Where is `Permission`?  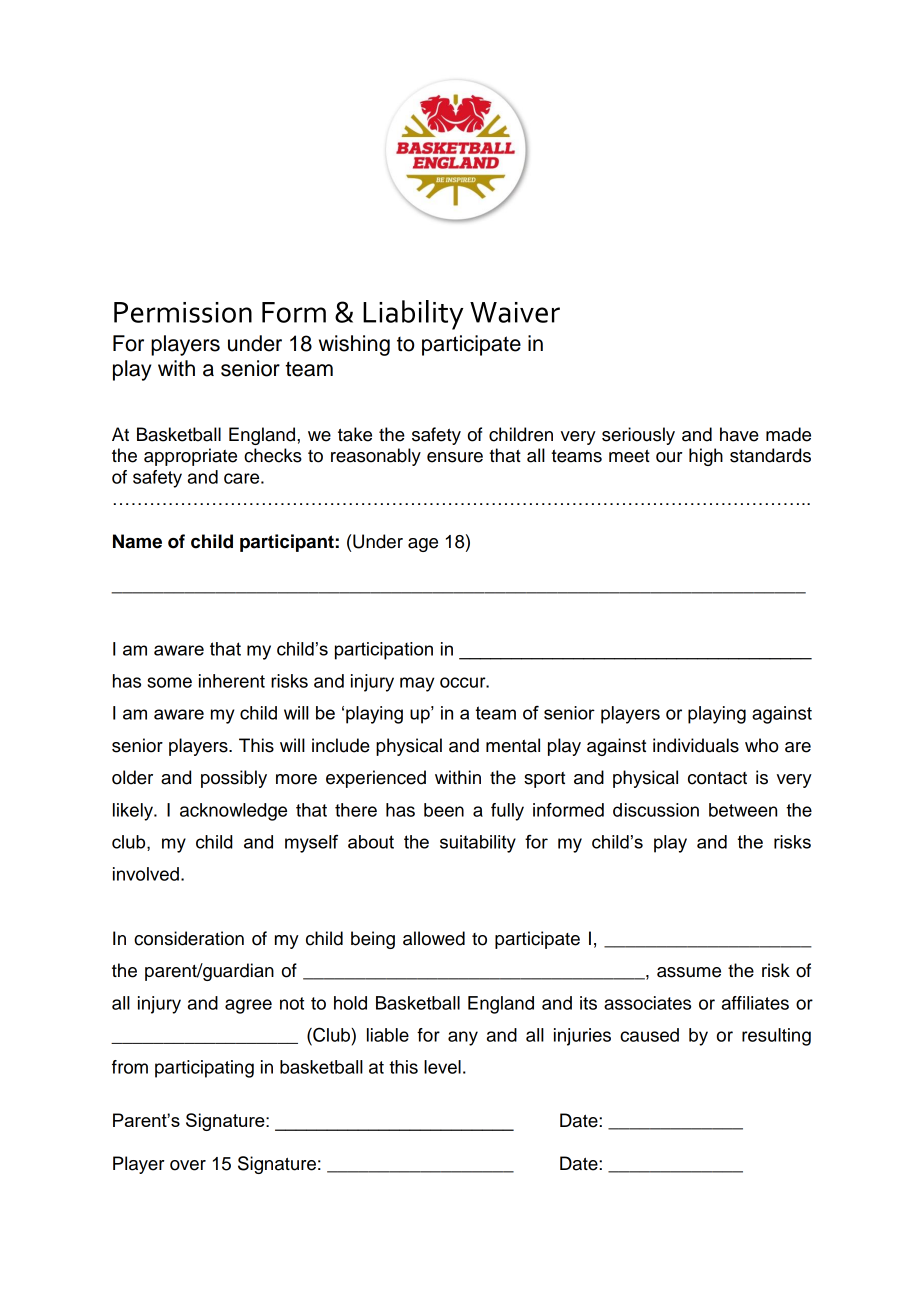 Permission is located at coordinates (183, 312).
